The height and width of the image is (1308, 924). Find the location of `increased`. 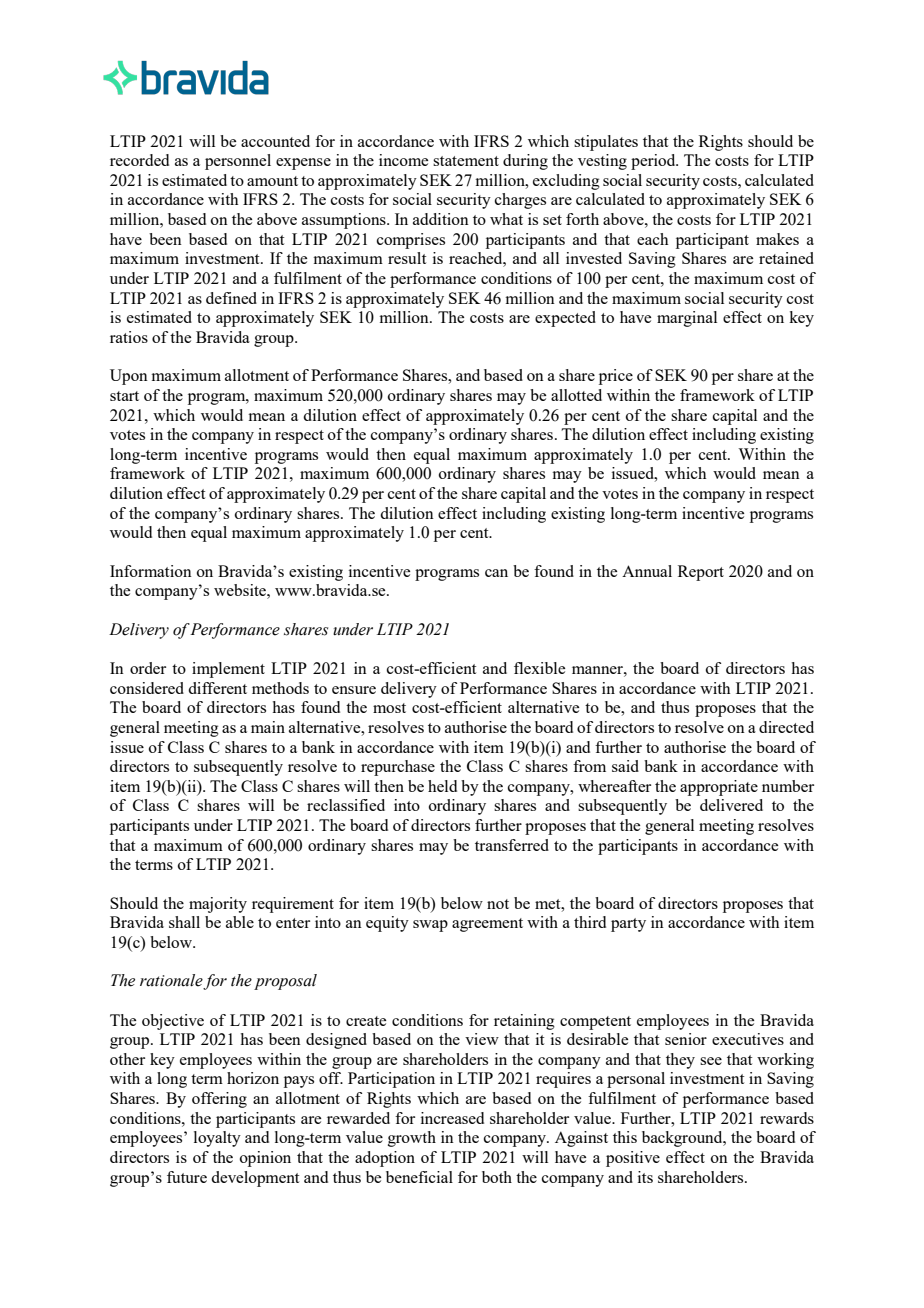

increased is located at coordinates (452, 1118).
